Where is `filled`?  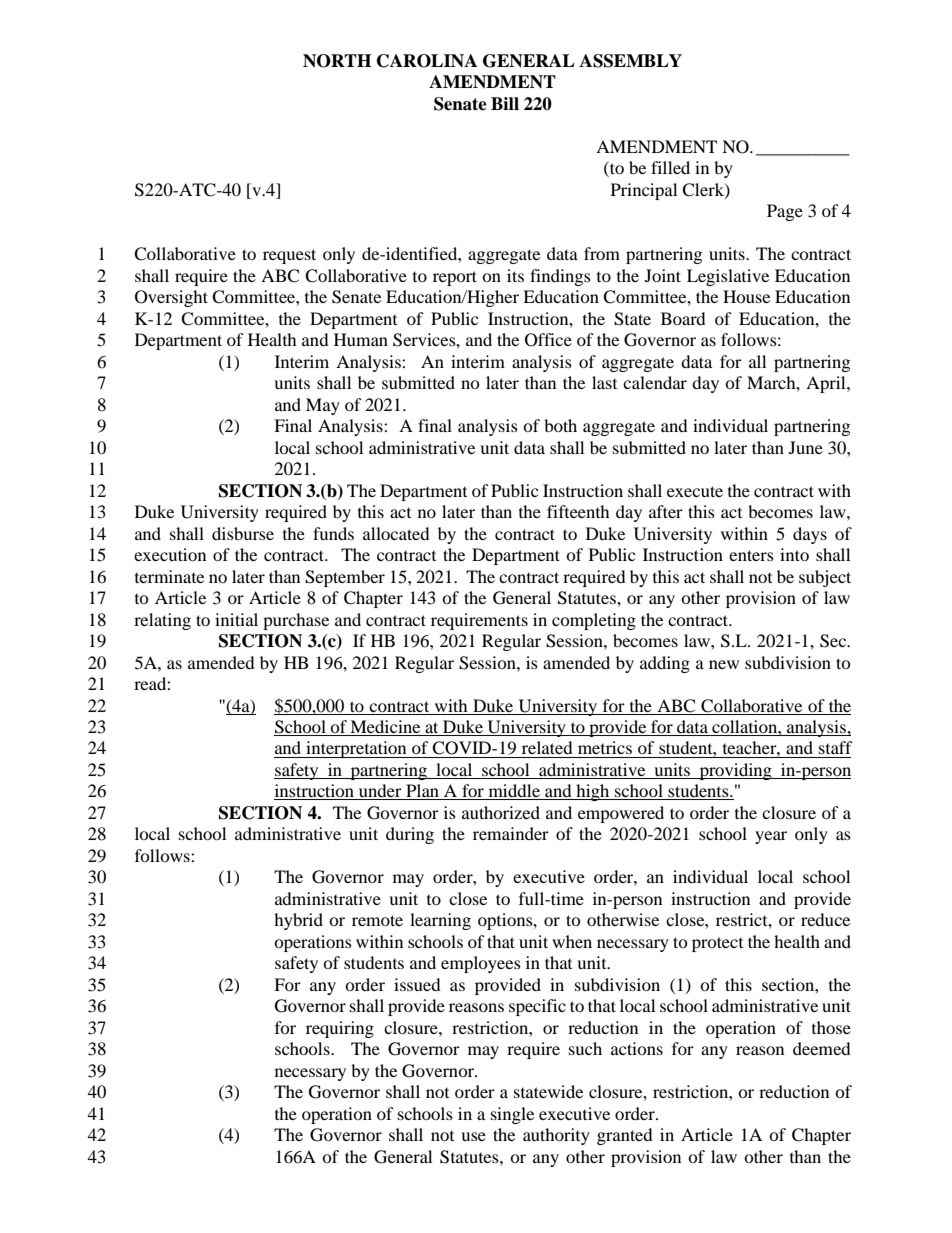 filled is located at coordinates (670, 167).
